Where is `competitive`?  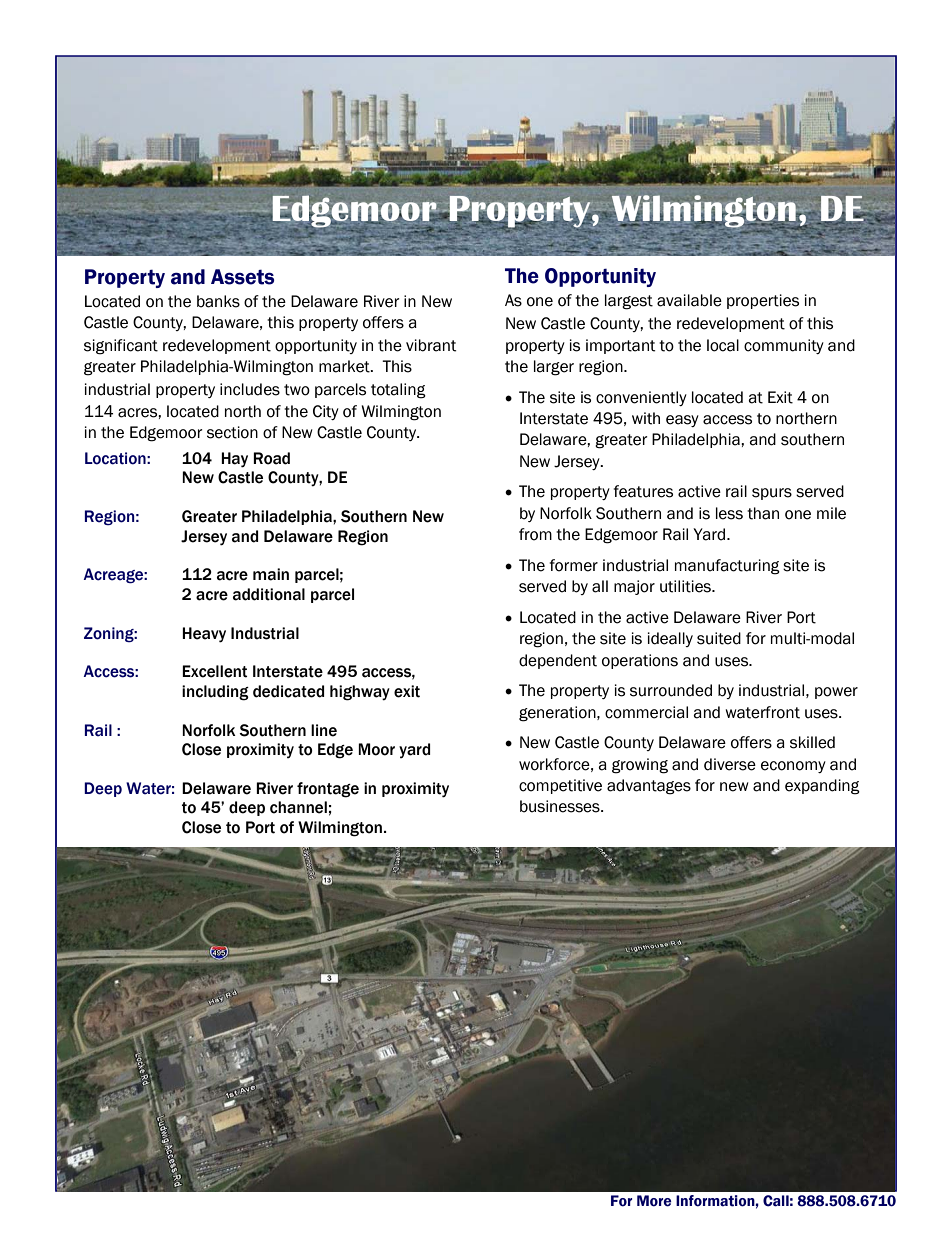
competitive is located at coordinates (560, 786).
